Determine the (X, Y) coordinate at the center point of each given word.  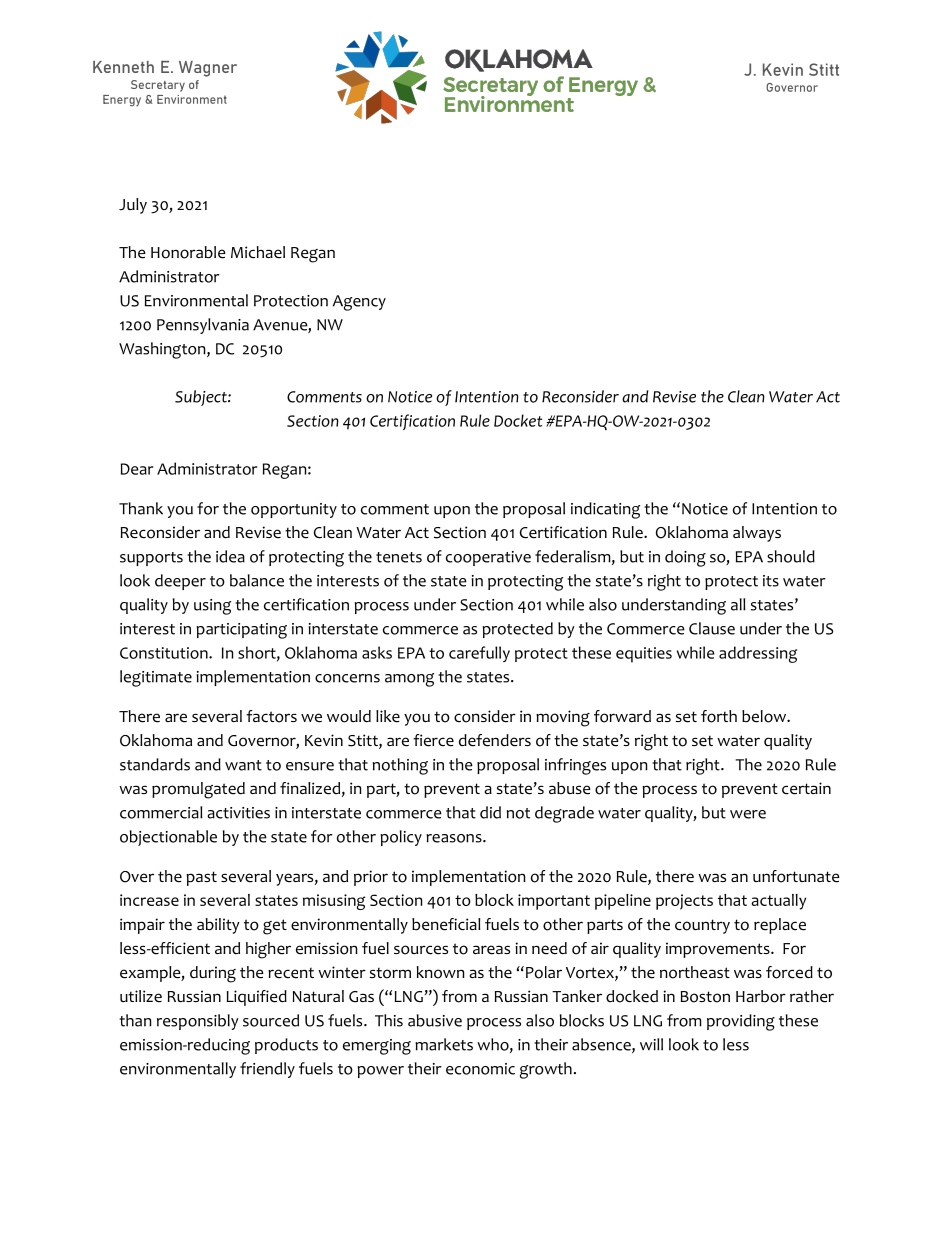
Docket (518, 420)
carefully (479, 654)
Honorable (188, 252)
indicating (605, 510)
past (201, 878)
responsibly (198, 1022)
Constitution (165, 653)
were (748, 814)
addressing (758, 654)
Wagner (208, 69)
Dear (137, 469)
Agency (359, 303)
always (757, 534)
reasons (455, 838)
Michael (258, 252)
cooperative (488, 558)
